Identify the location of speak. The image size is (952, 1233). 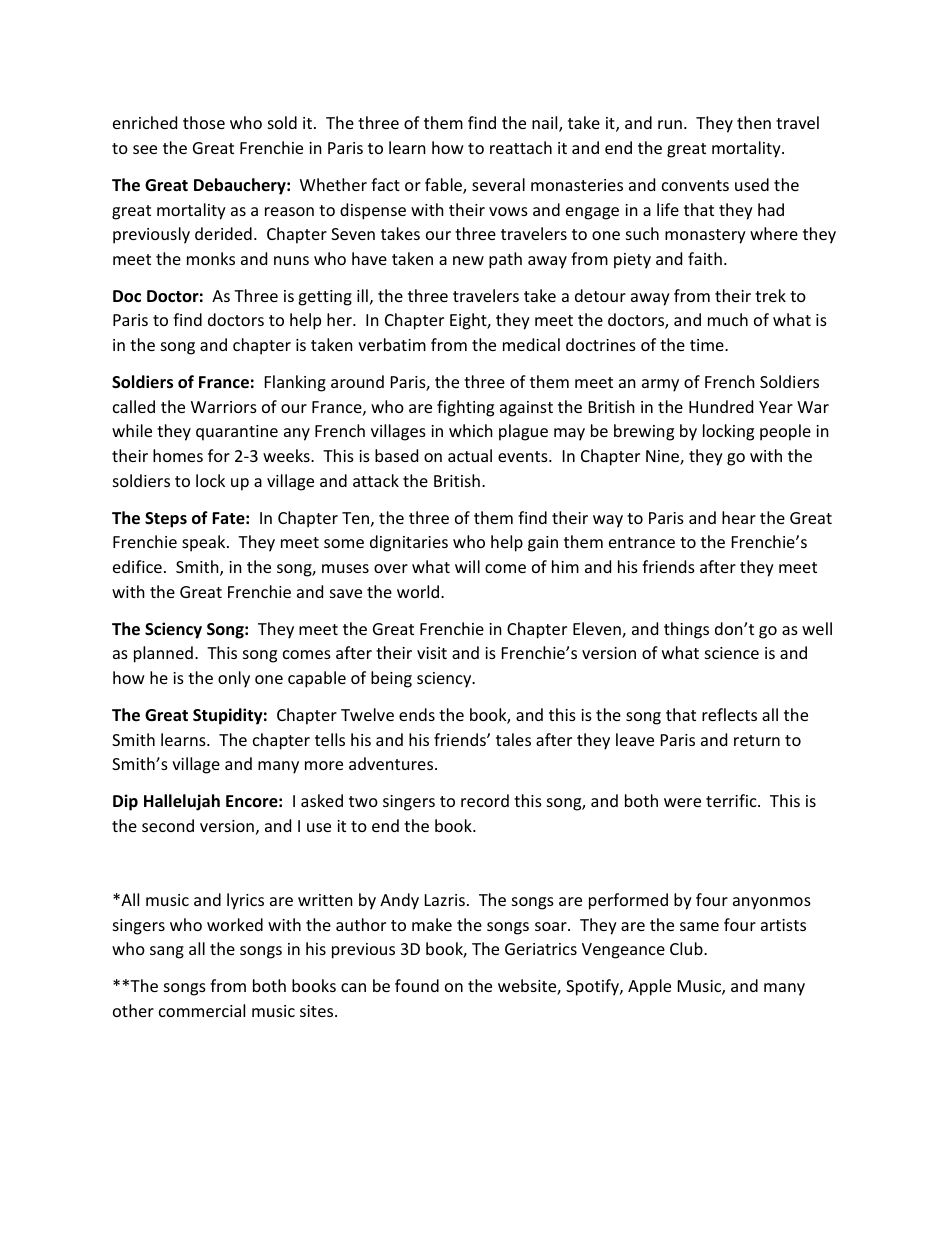
(205, 543).
